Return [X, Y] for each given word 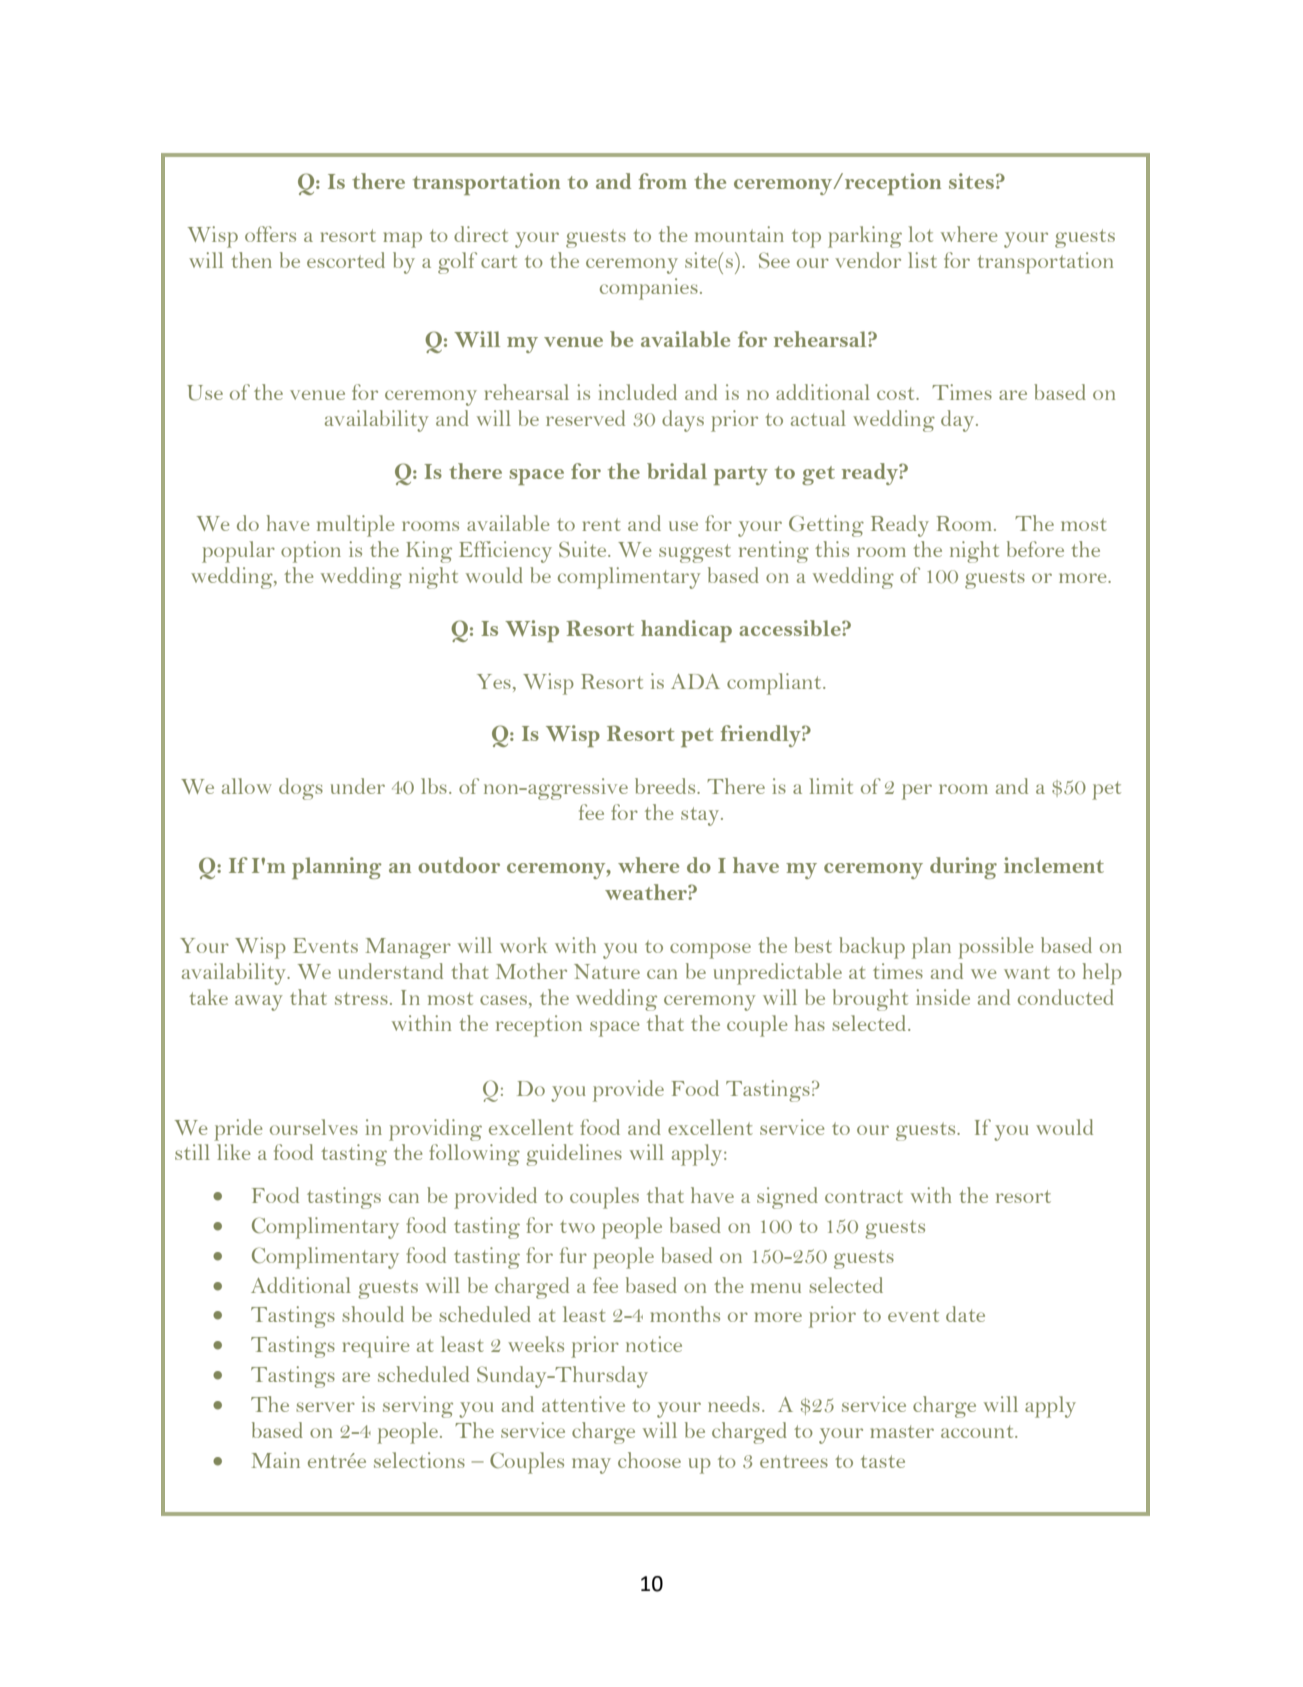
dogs [301, 789]
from [662, 181]
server [325, 1407]
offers [270, 234]
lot [920, 234]
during [963, 868]
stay [701, 816]
